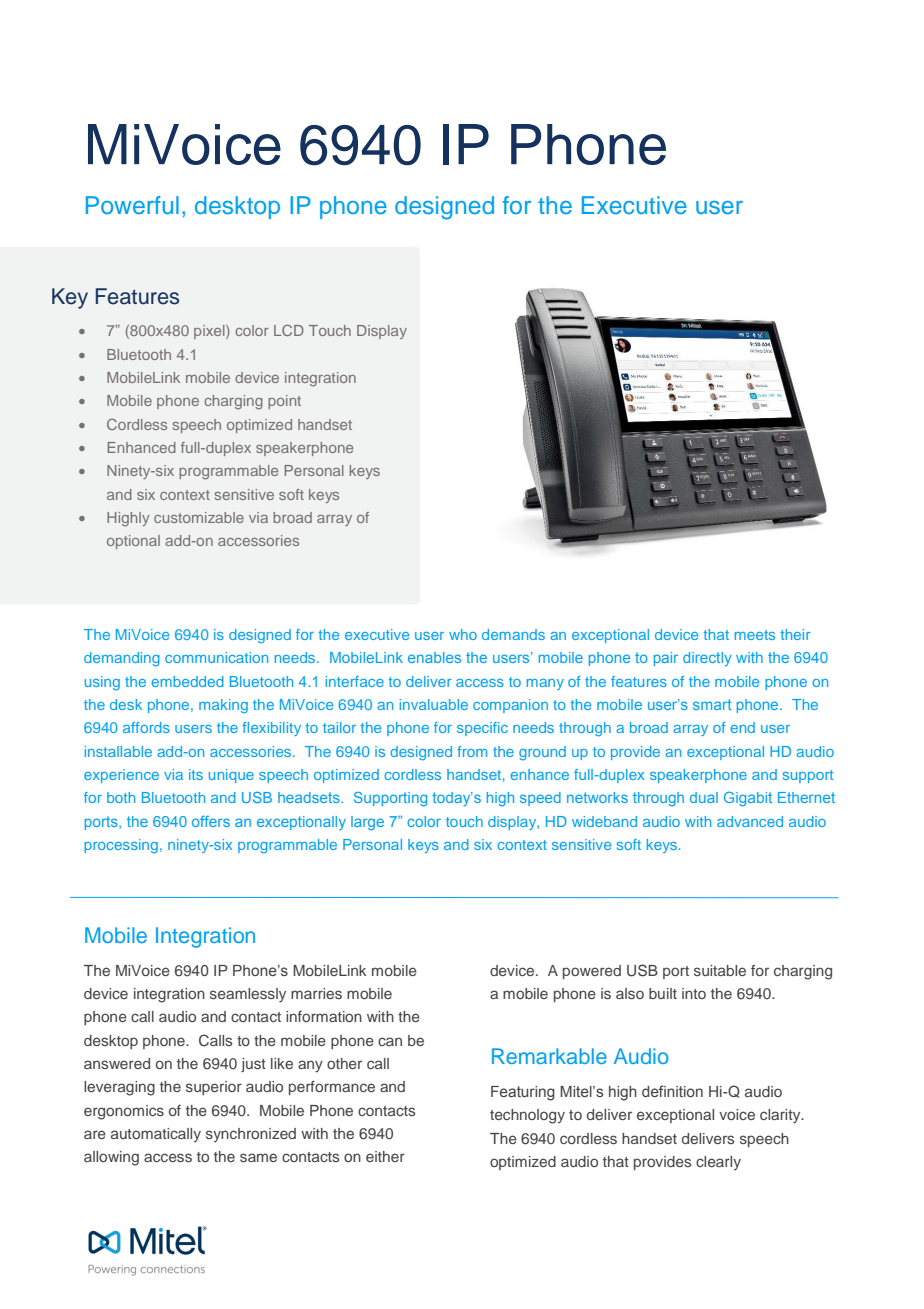  What do you see at coordinates (188, 681) in the screenshot?
I see `embedded` at bounding box center [188, 681].
